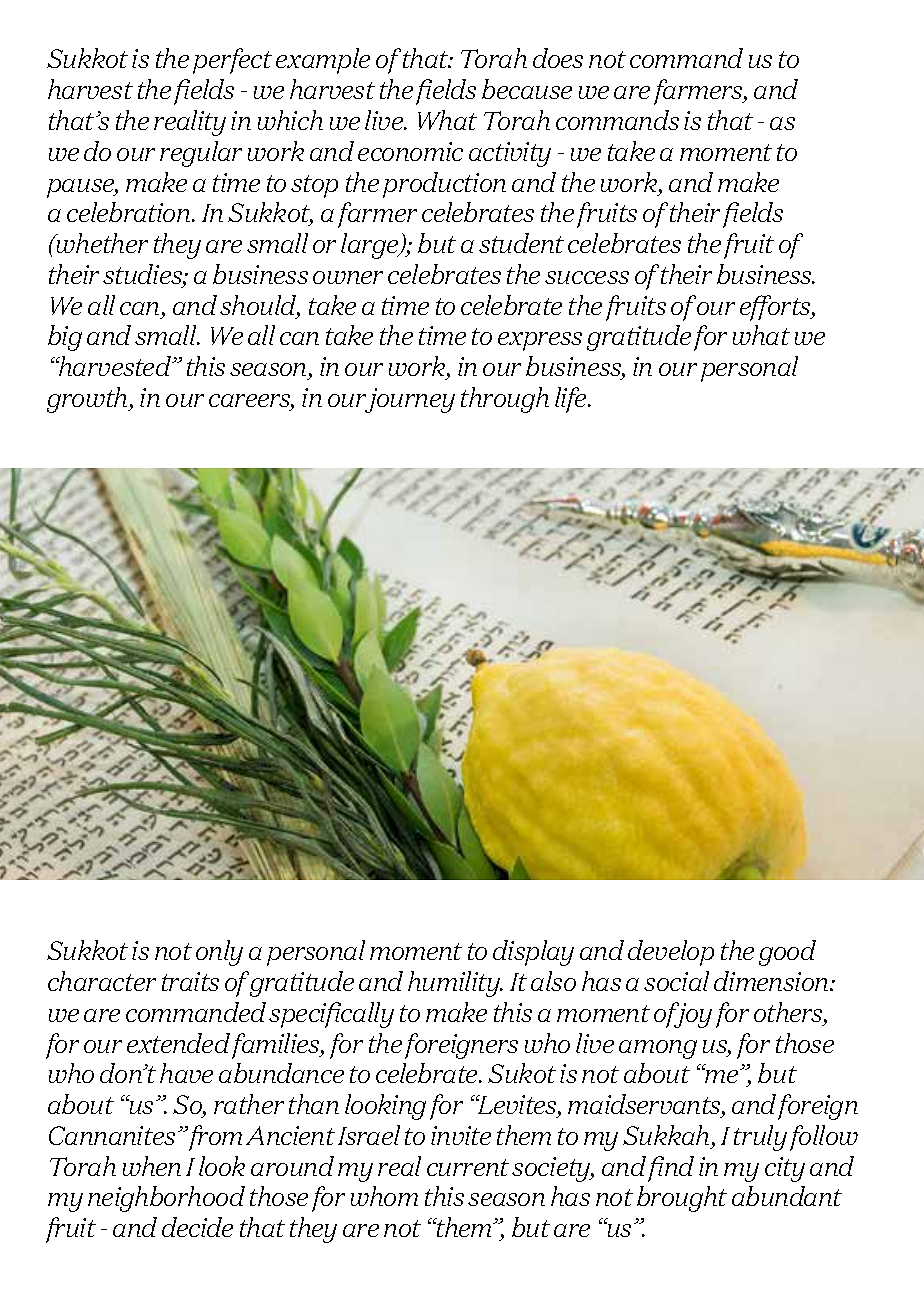 The image size is (924, 1308). Describe the element at coordinates (772, 981) in the document. I see `dimension` at that location.
